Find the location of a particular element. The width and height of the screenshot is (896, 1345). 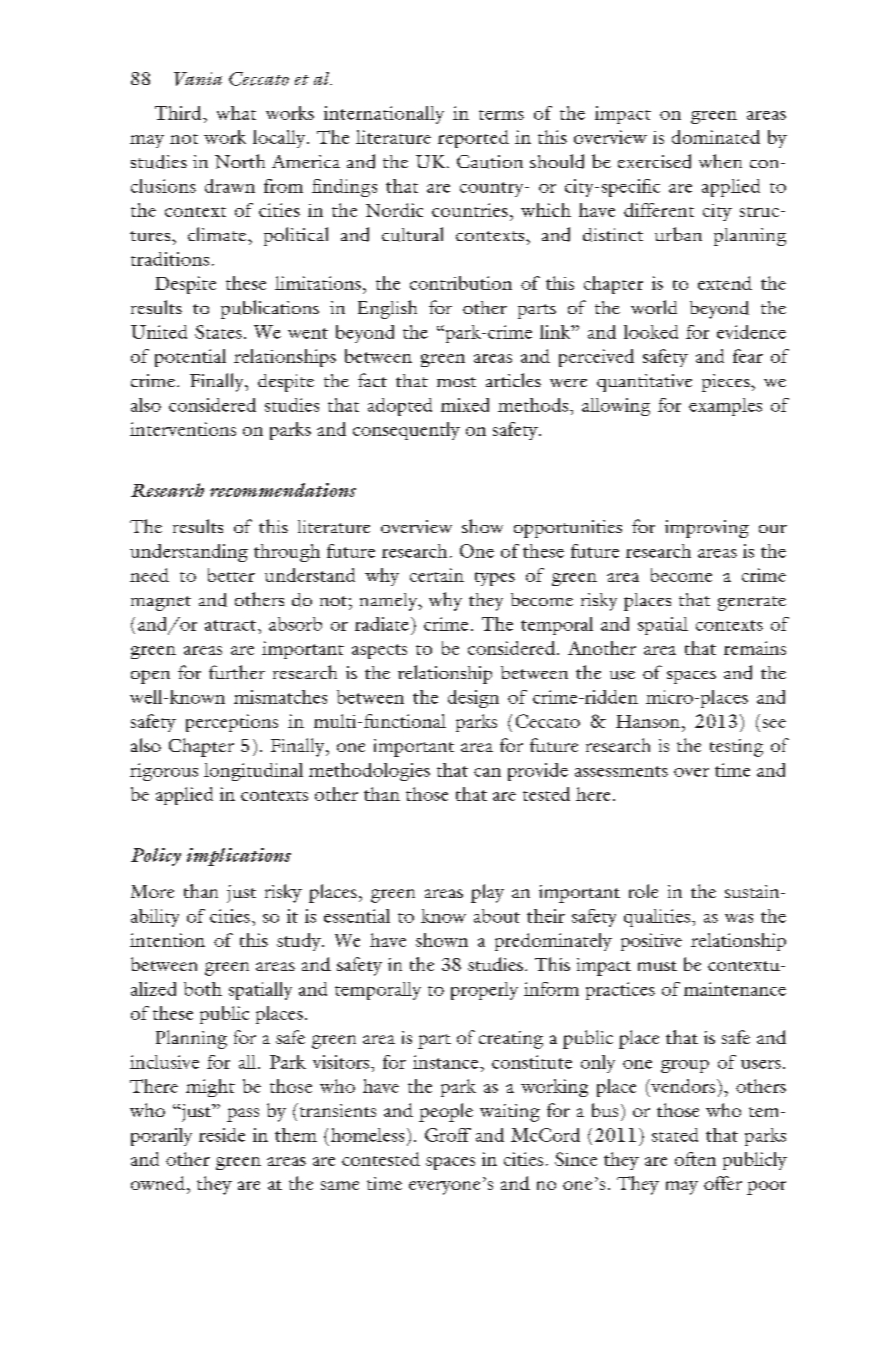

often is located at coordinates (695, 1159).
